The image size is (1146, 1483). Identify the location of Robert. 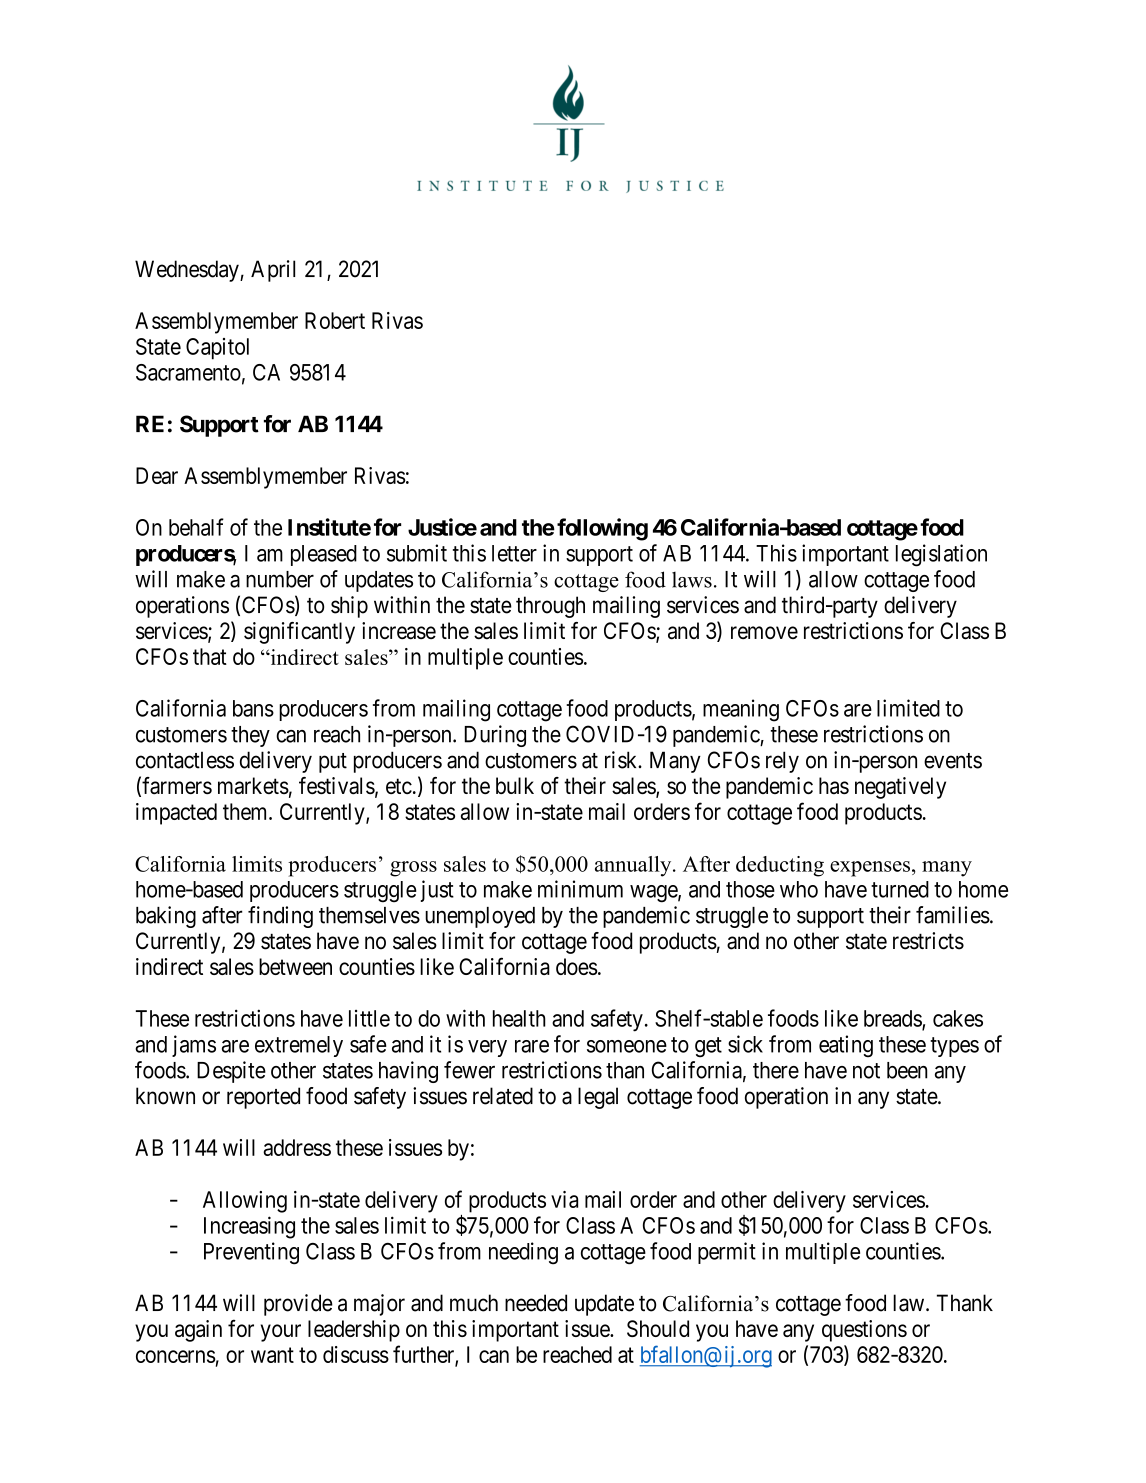
(335, 320).
